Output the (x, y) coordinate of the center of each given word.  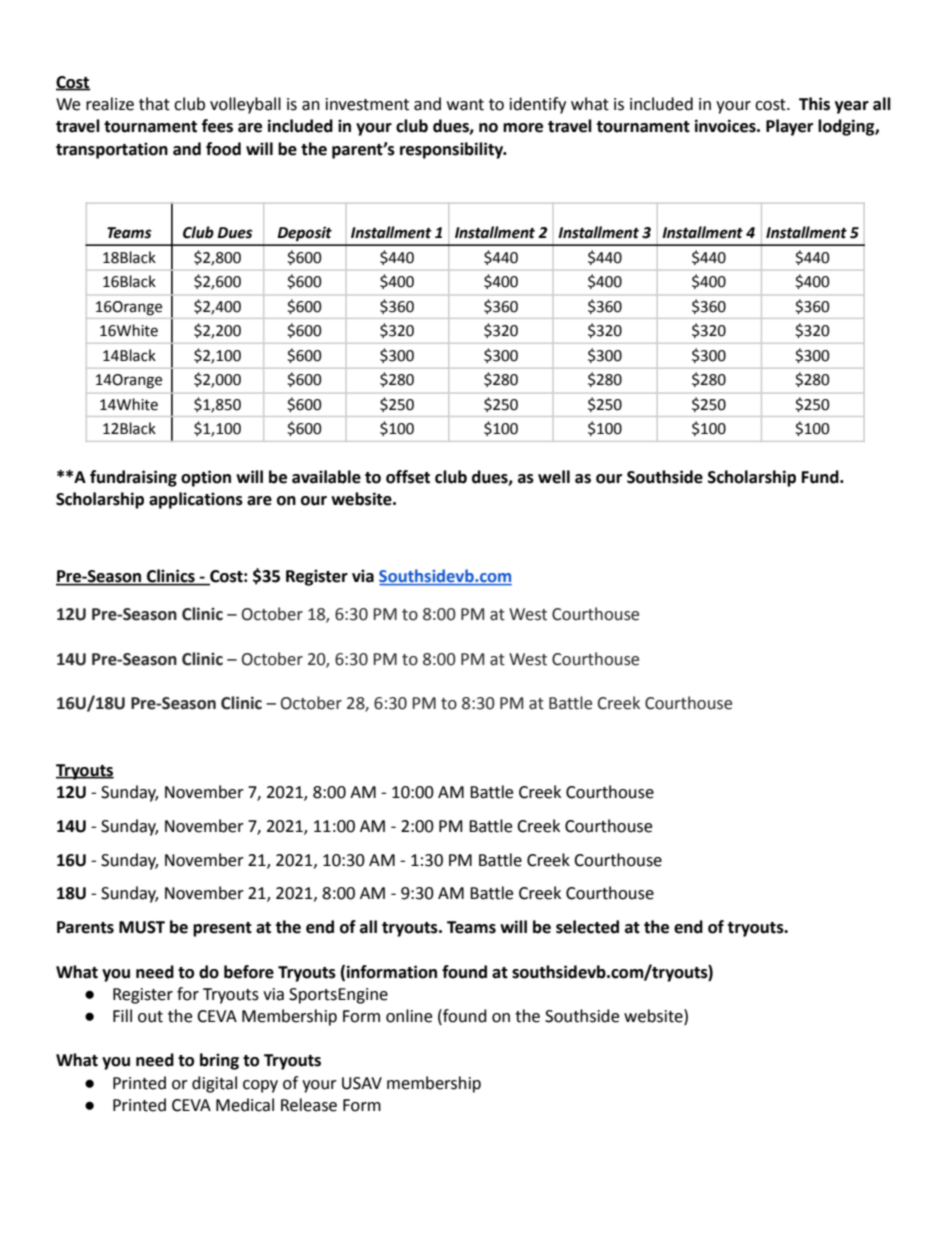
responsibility (453, 150)
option (206, 478)
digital (214, 1084)
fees (217, 126)
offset (408, 477)
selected (587, 927)
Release (309, 1105)
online (409, 1016)
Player (789, 127)
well (554, 477)
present (222, 929)
